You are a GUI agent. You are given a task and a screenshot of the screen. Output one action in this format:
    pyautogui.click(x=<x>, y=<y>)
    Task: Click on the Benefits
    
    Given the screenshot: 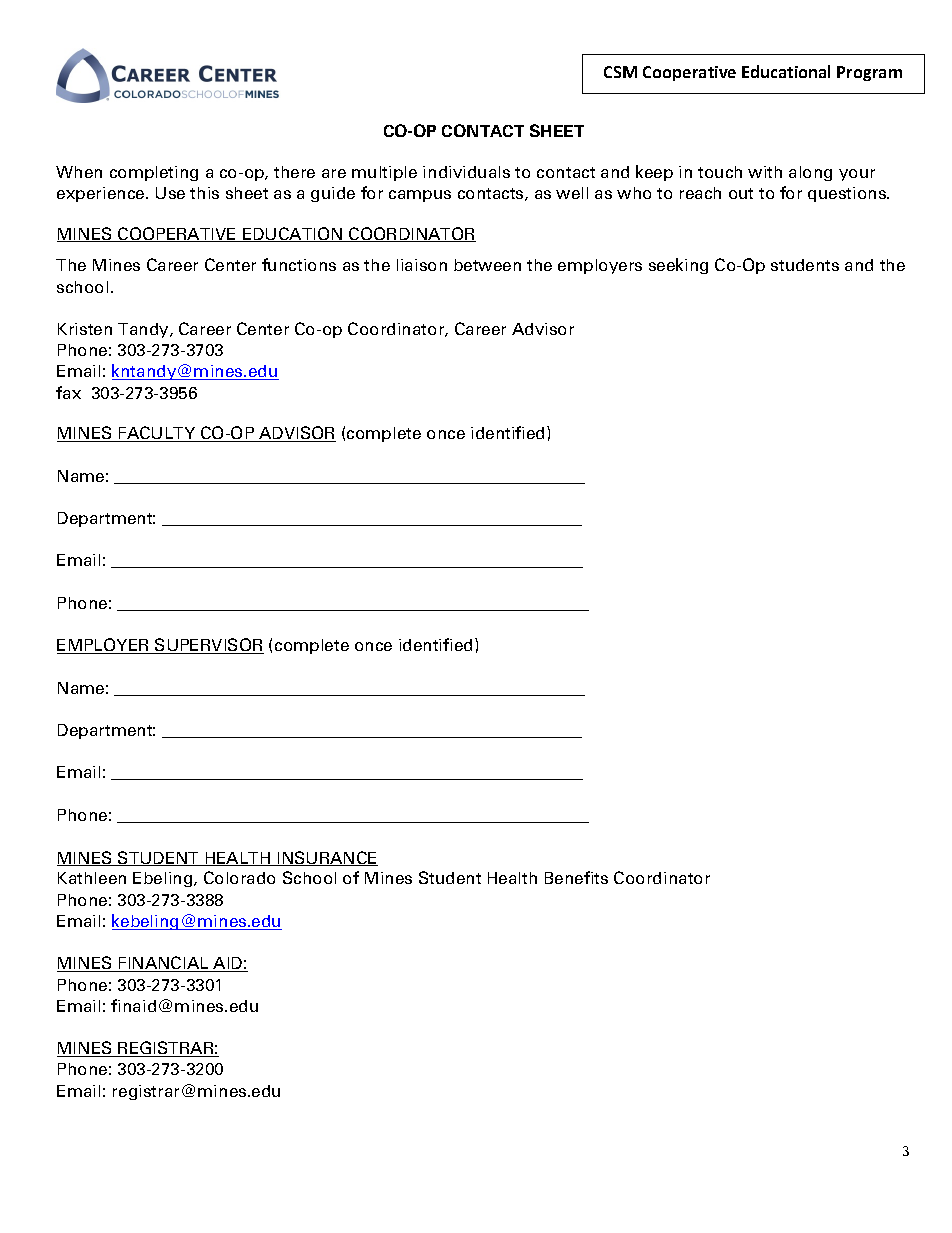 What is the action you would take?
    pyautogui.click(x=576, y=877)
